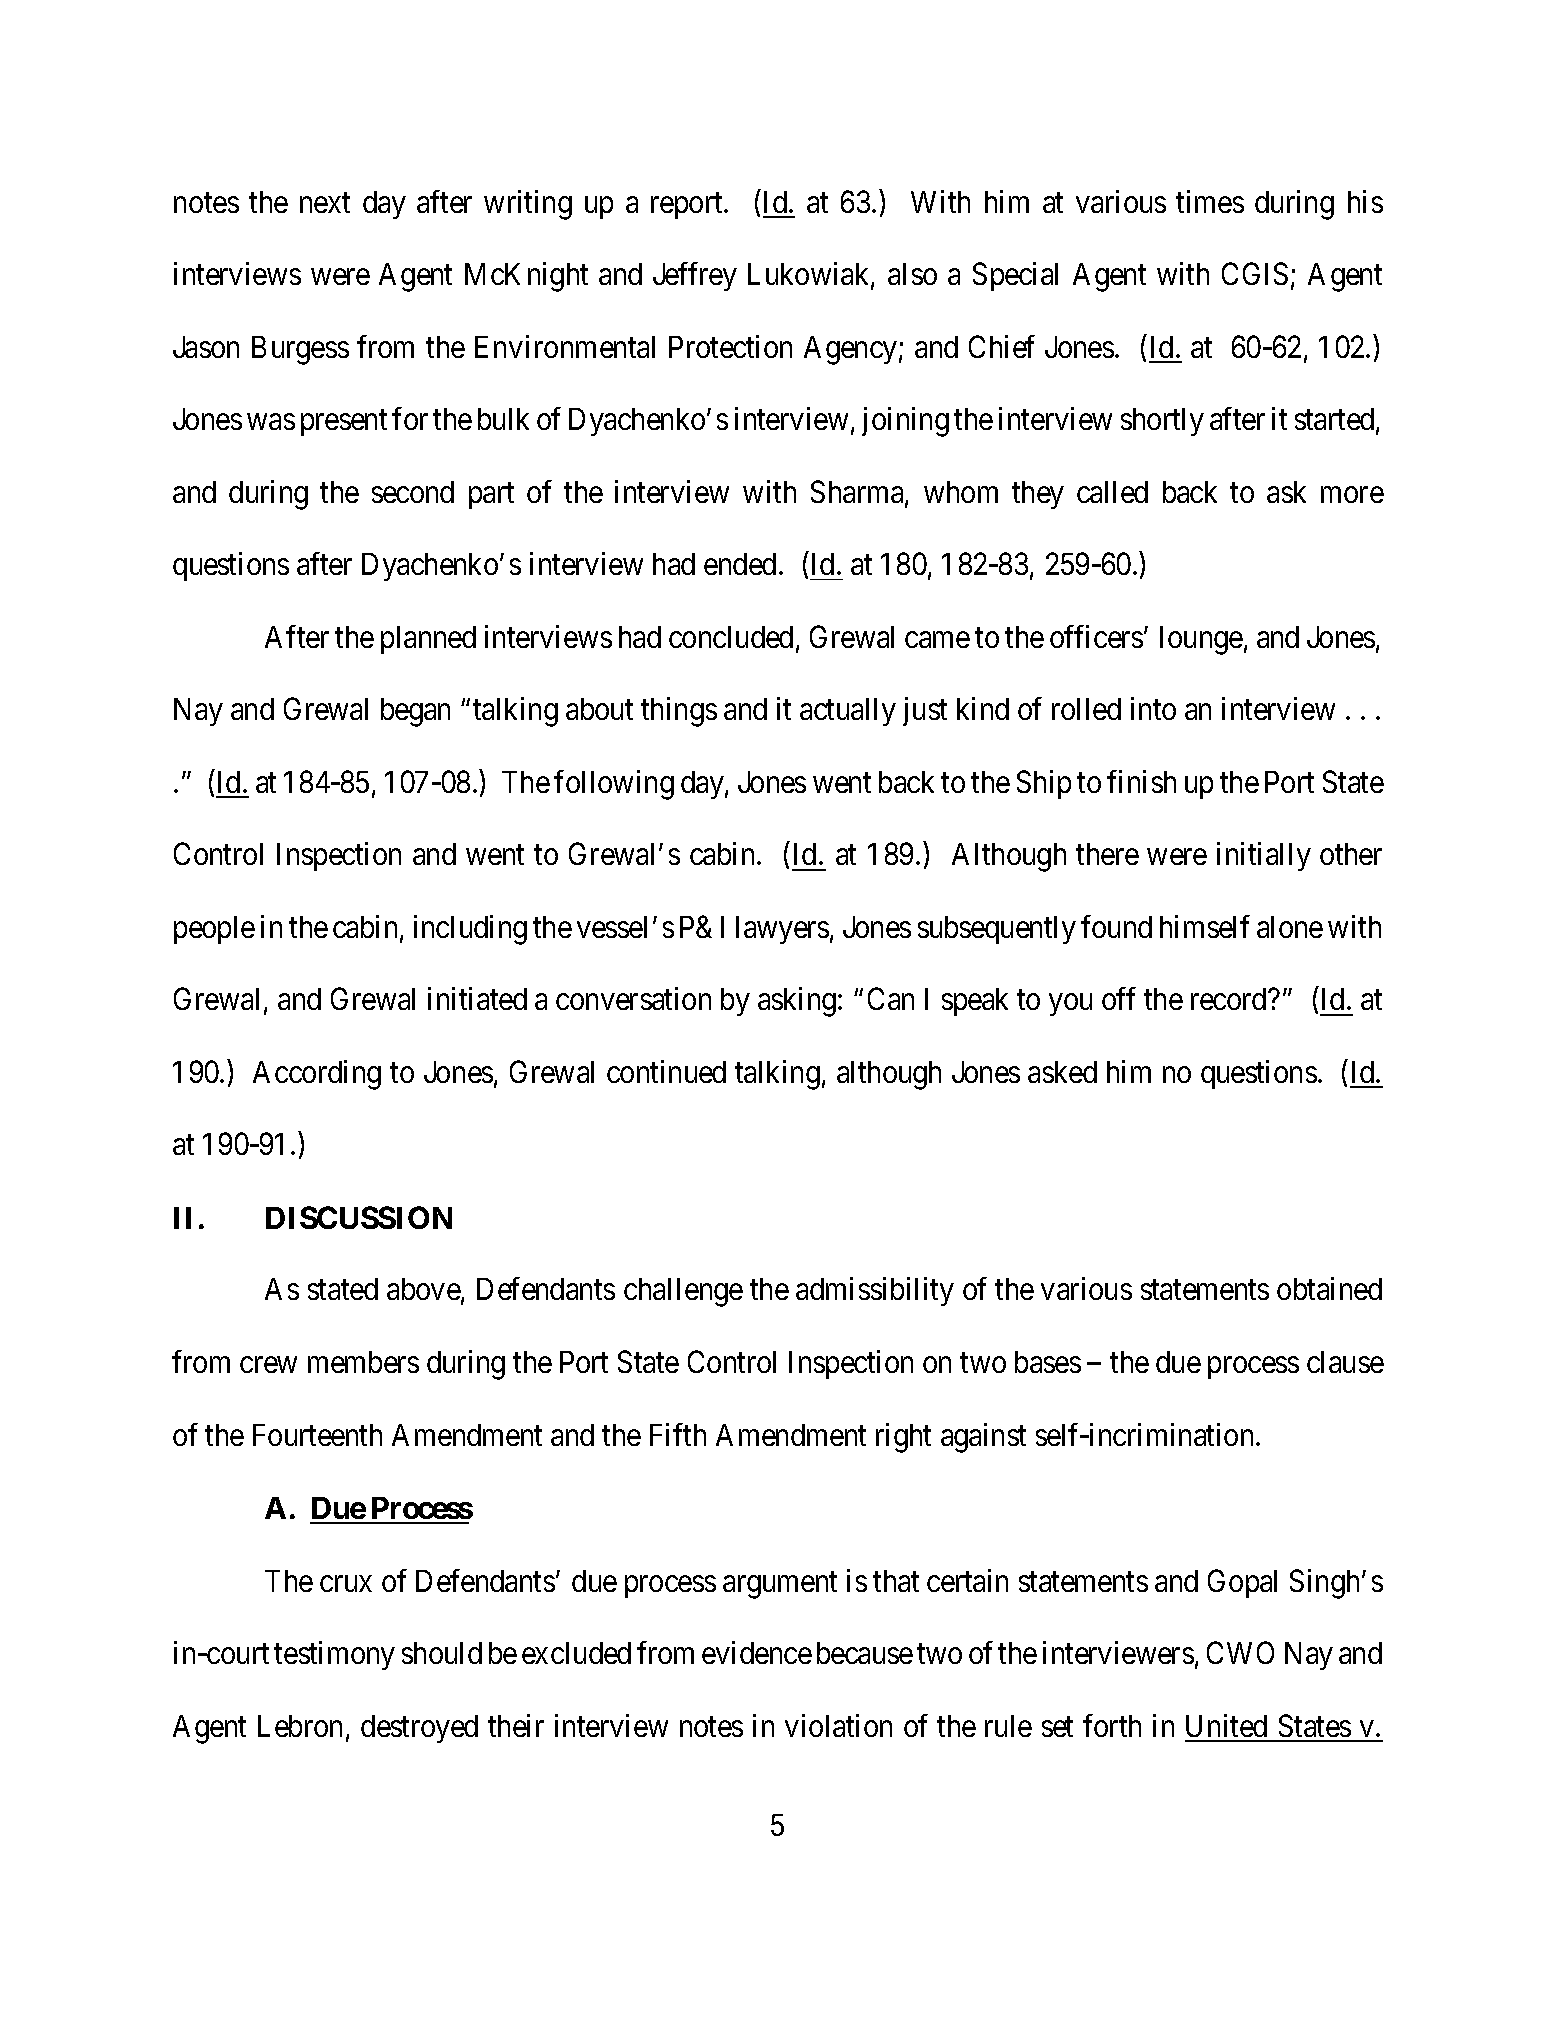  What do you see at coordinates (428, 640) in the screenshot?
I see `planned` at bounding box center [428, 640].
